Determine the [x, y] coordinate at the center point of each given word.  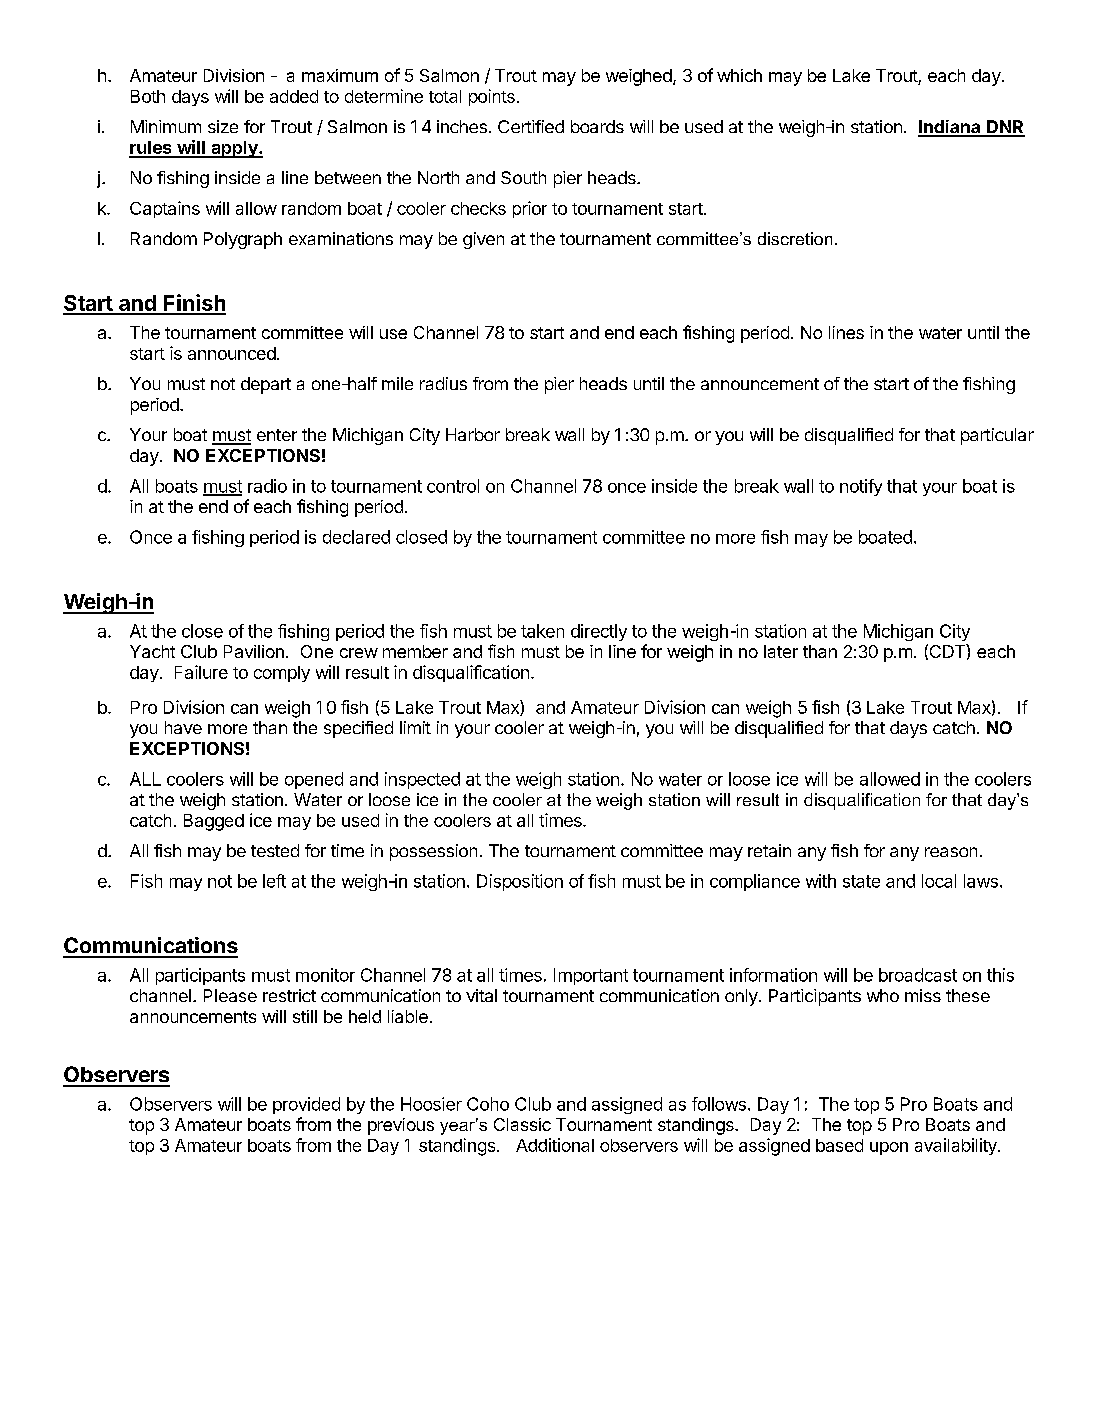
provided [306, 1105]
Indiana [950, 128]
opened [314, 780]
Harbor [473, 434]
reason [951, 852]
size [223, 126]
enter [277, 435]
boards [597, 126]
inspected [422, 780]
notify [861, 487]
